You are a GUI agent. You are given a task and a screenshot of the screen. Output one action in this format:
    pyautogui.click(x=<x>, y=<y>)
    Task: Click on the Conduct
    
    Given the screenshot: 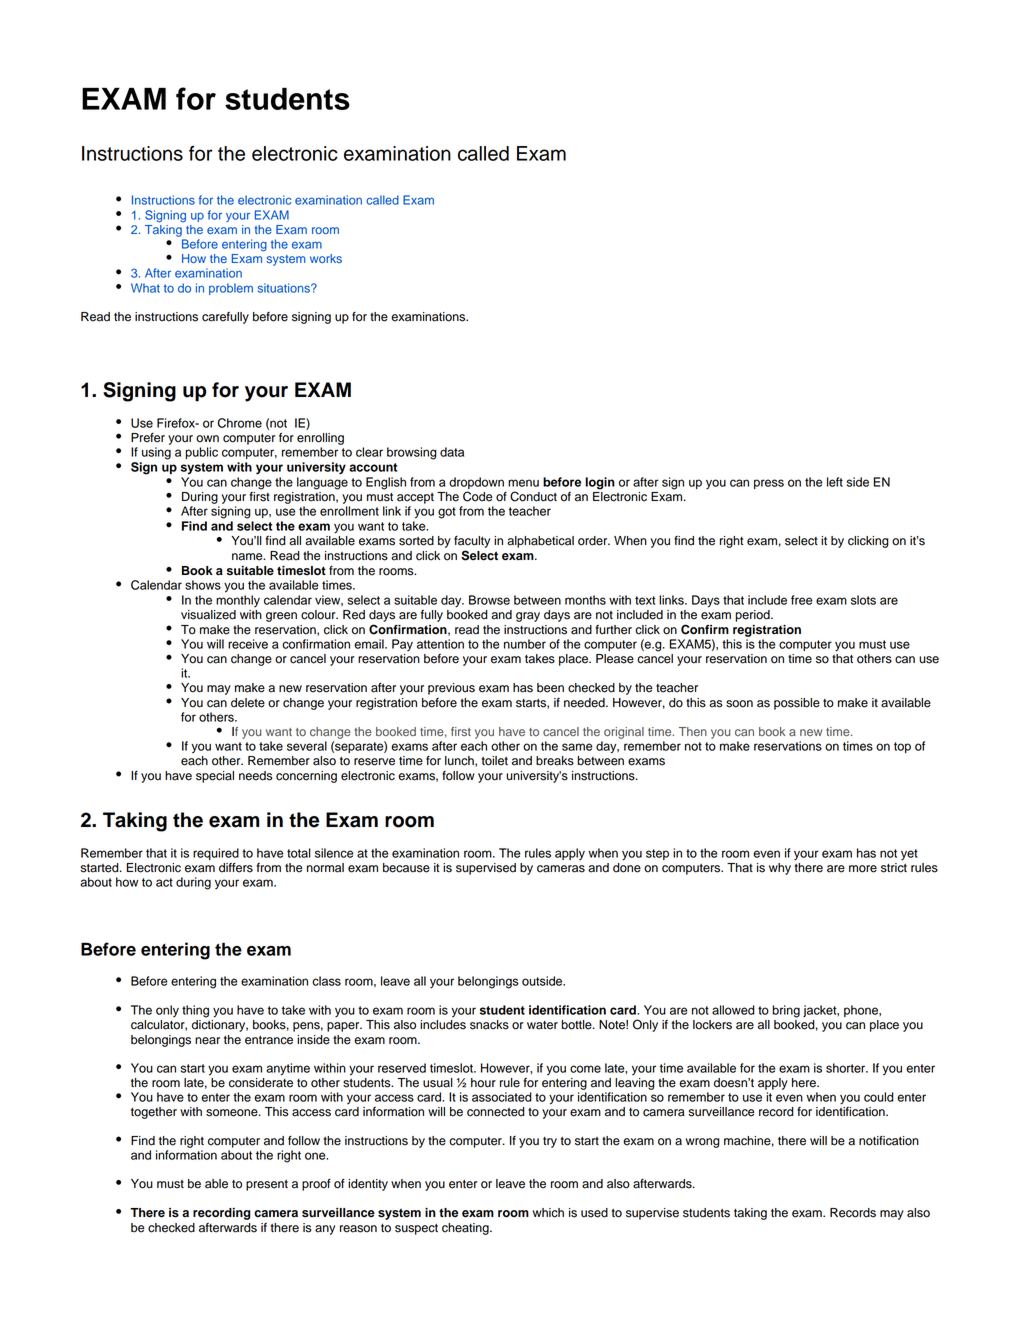 What is the action you would take?
    pyautogui.click(x=533, y=496)
